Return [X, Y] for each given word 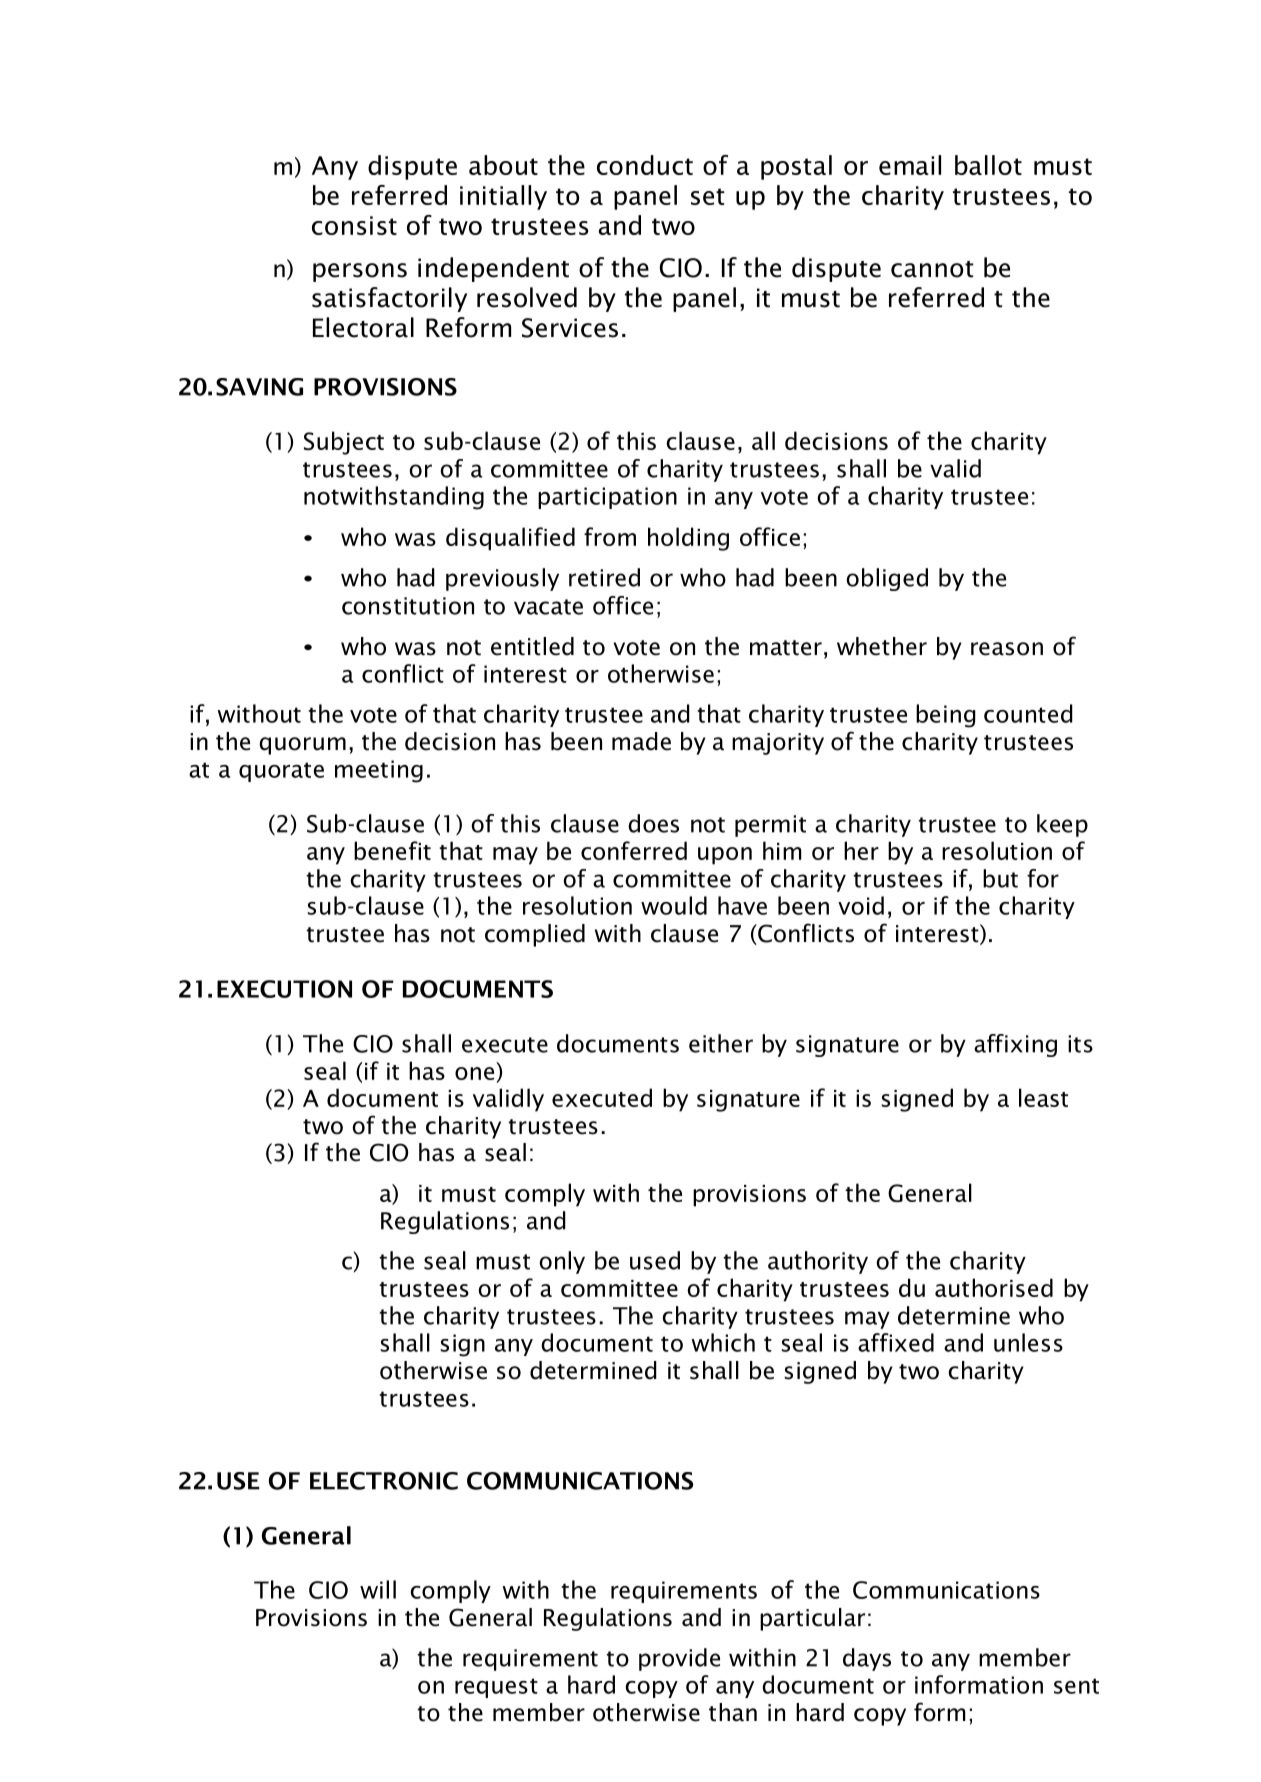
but [1000, 878]
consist [354, 225]
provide [679, 1659]
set [708, 196]
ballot [988, 165]
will [378, 1589]
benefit [392, 850]
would [674, 905]
